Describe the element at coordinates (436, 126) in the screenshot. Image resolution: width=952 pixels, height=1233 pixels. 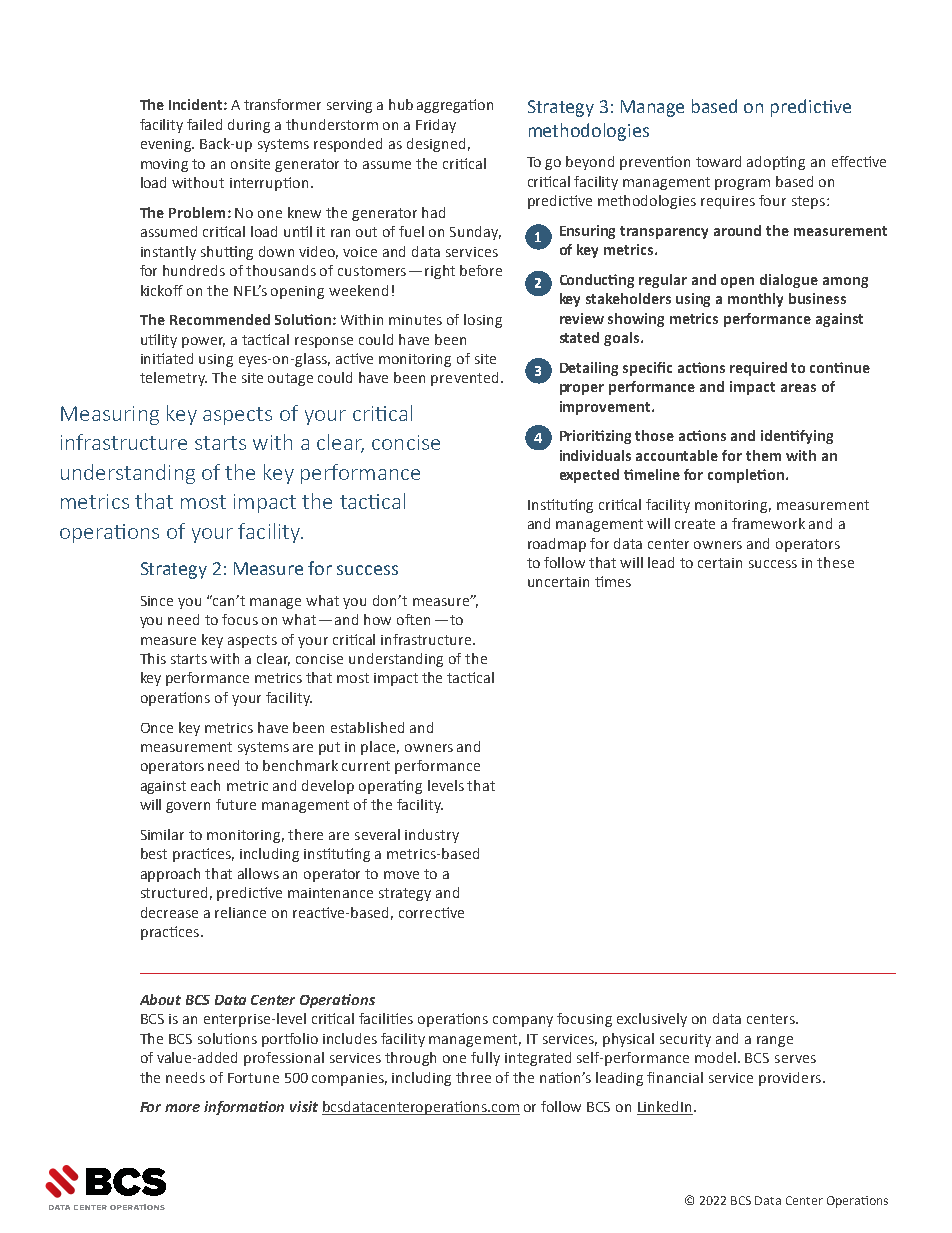
I see `Friday` at that location.
